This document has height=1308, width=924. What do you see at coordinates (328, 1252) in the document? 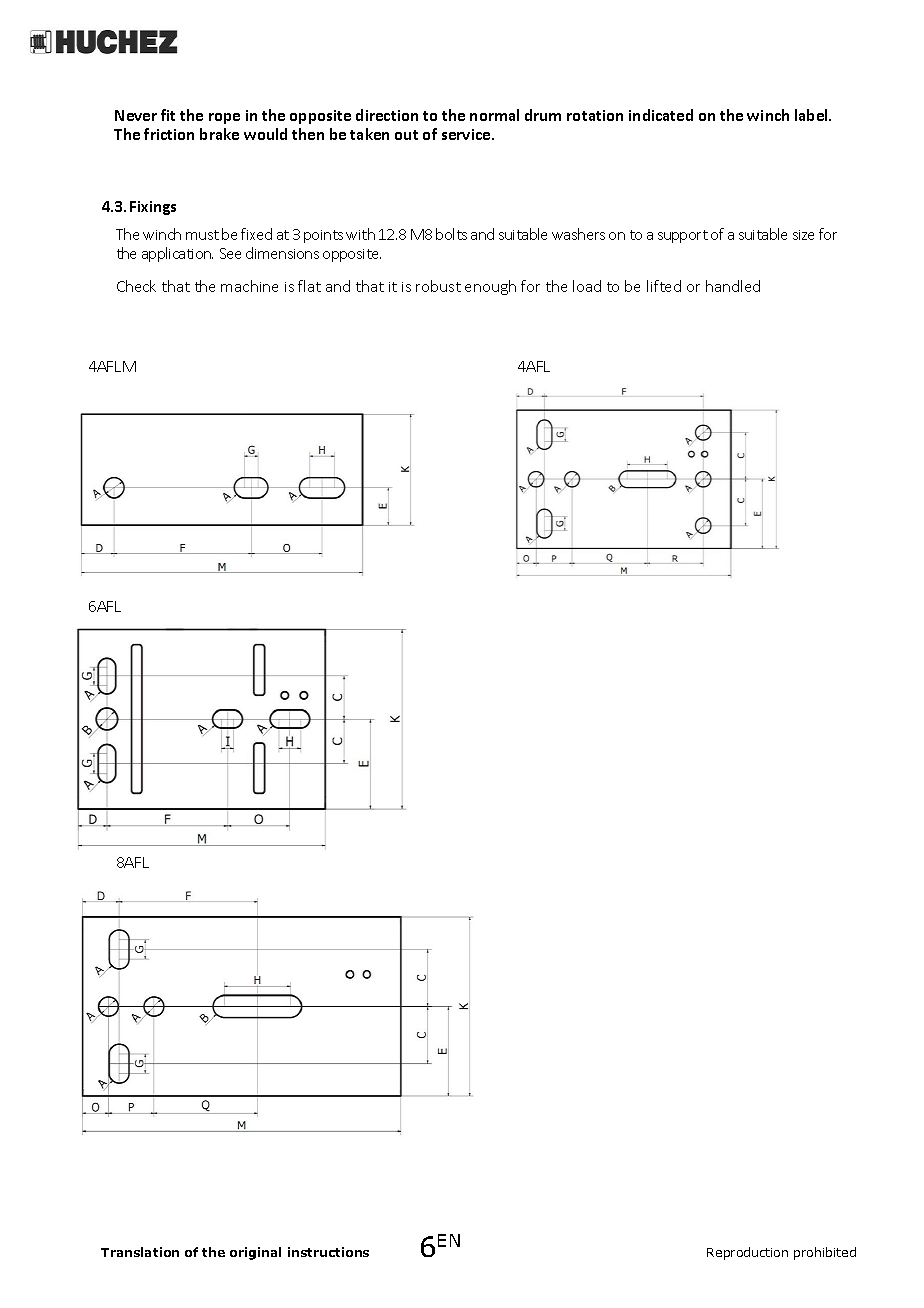
I see `instructions` at bounding box center [328, 1252].
